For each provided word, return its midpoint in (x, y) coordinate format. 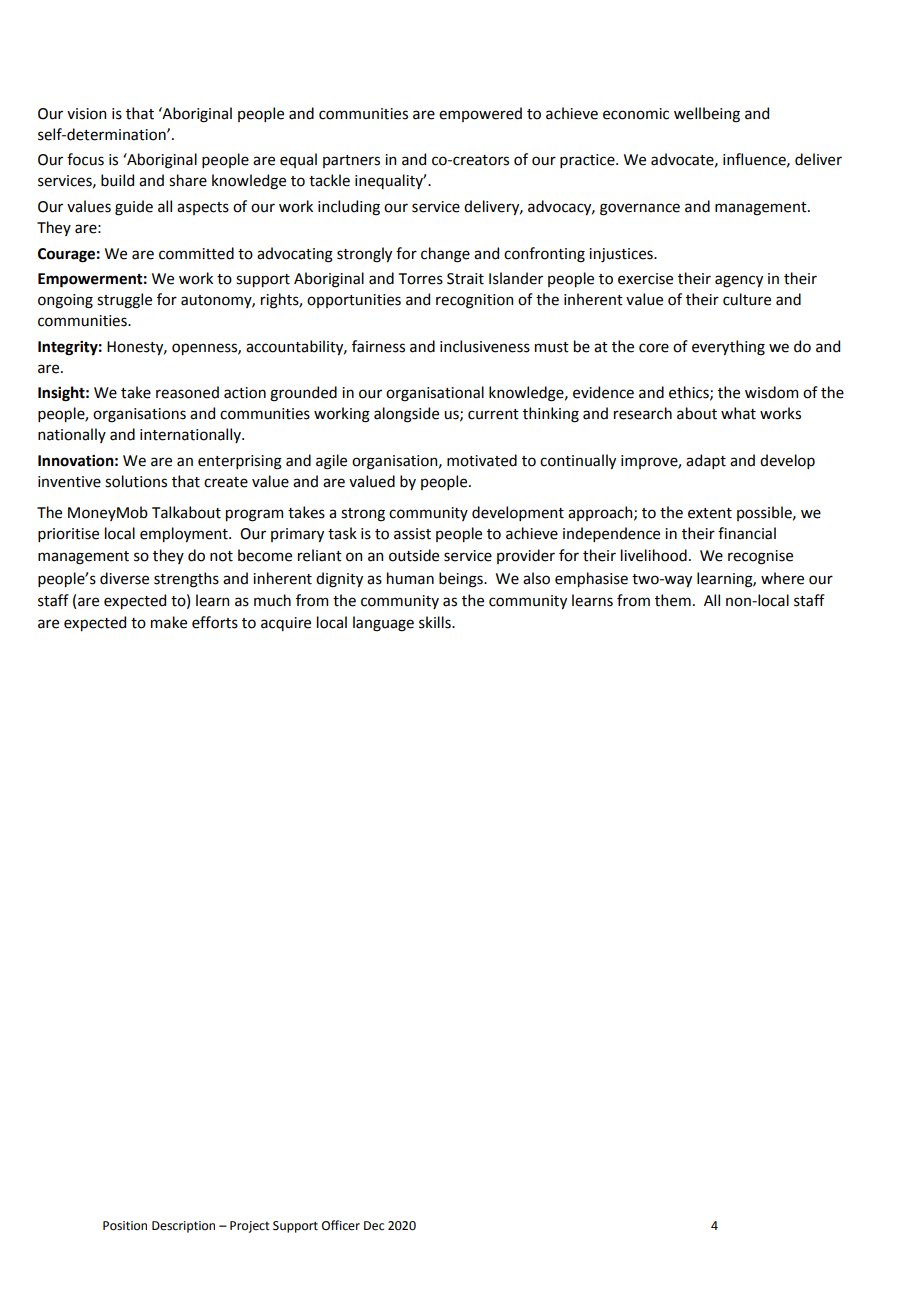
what (738, 413)
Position (125, 1226)
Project (250, 1227)
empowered (480, 114)
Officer (341, 1225)
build (117, 180)
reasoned (187, 392)
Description (183, 1227)
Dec (374, 1226)
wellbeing (707, 115)
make (169, 622)
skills (436, 622)
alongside (406, 415)
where (782, 578)
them (673, 600)
